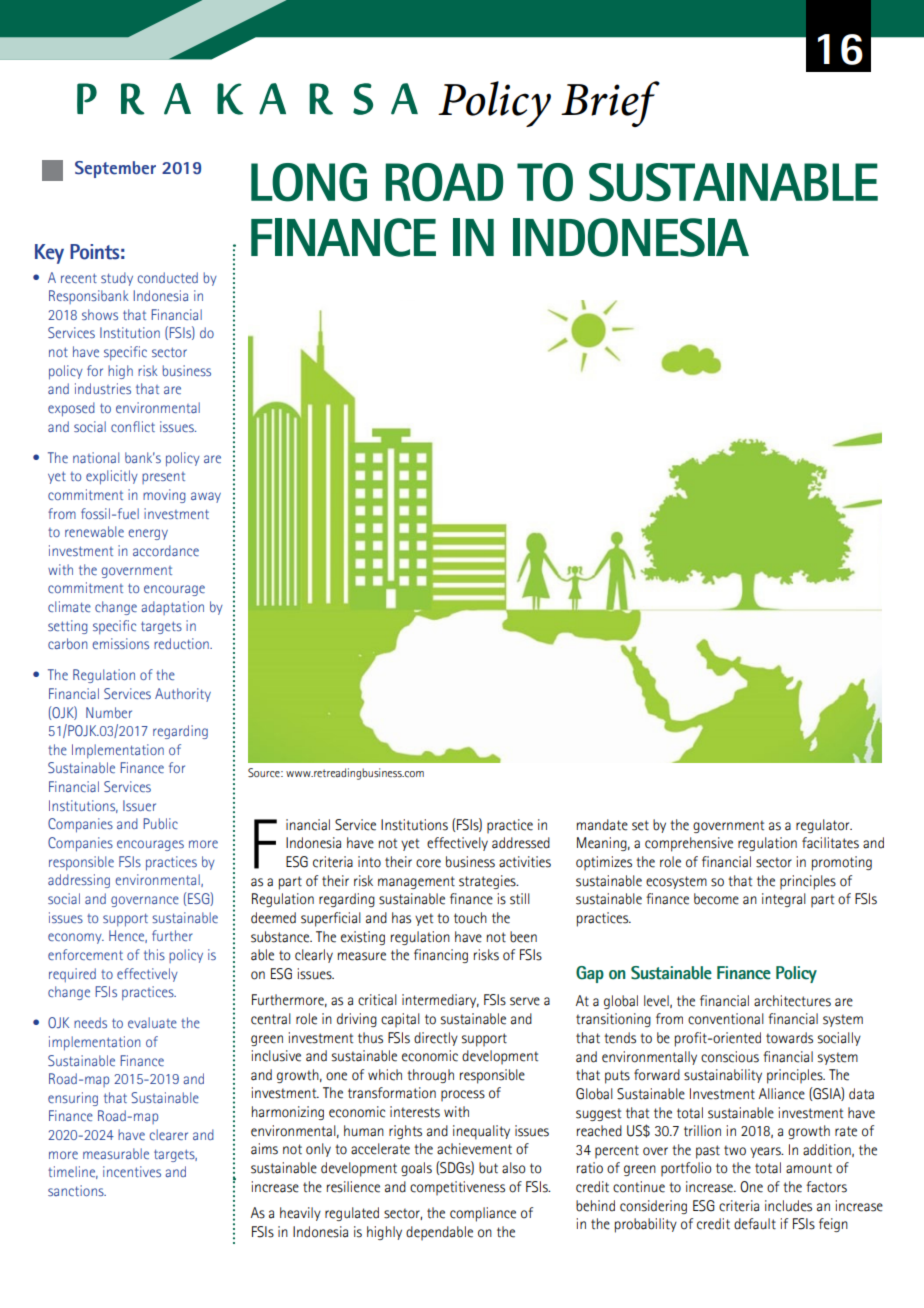 The width and height of the document is (924, 1308). What do you see at coordinates (206, 497) in the document?
I see `away` at bounding box center [206, 497].
